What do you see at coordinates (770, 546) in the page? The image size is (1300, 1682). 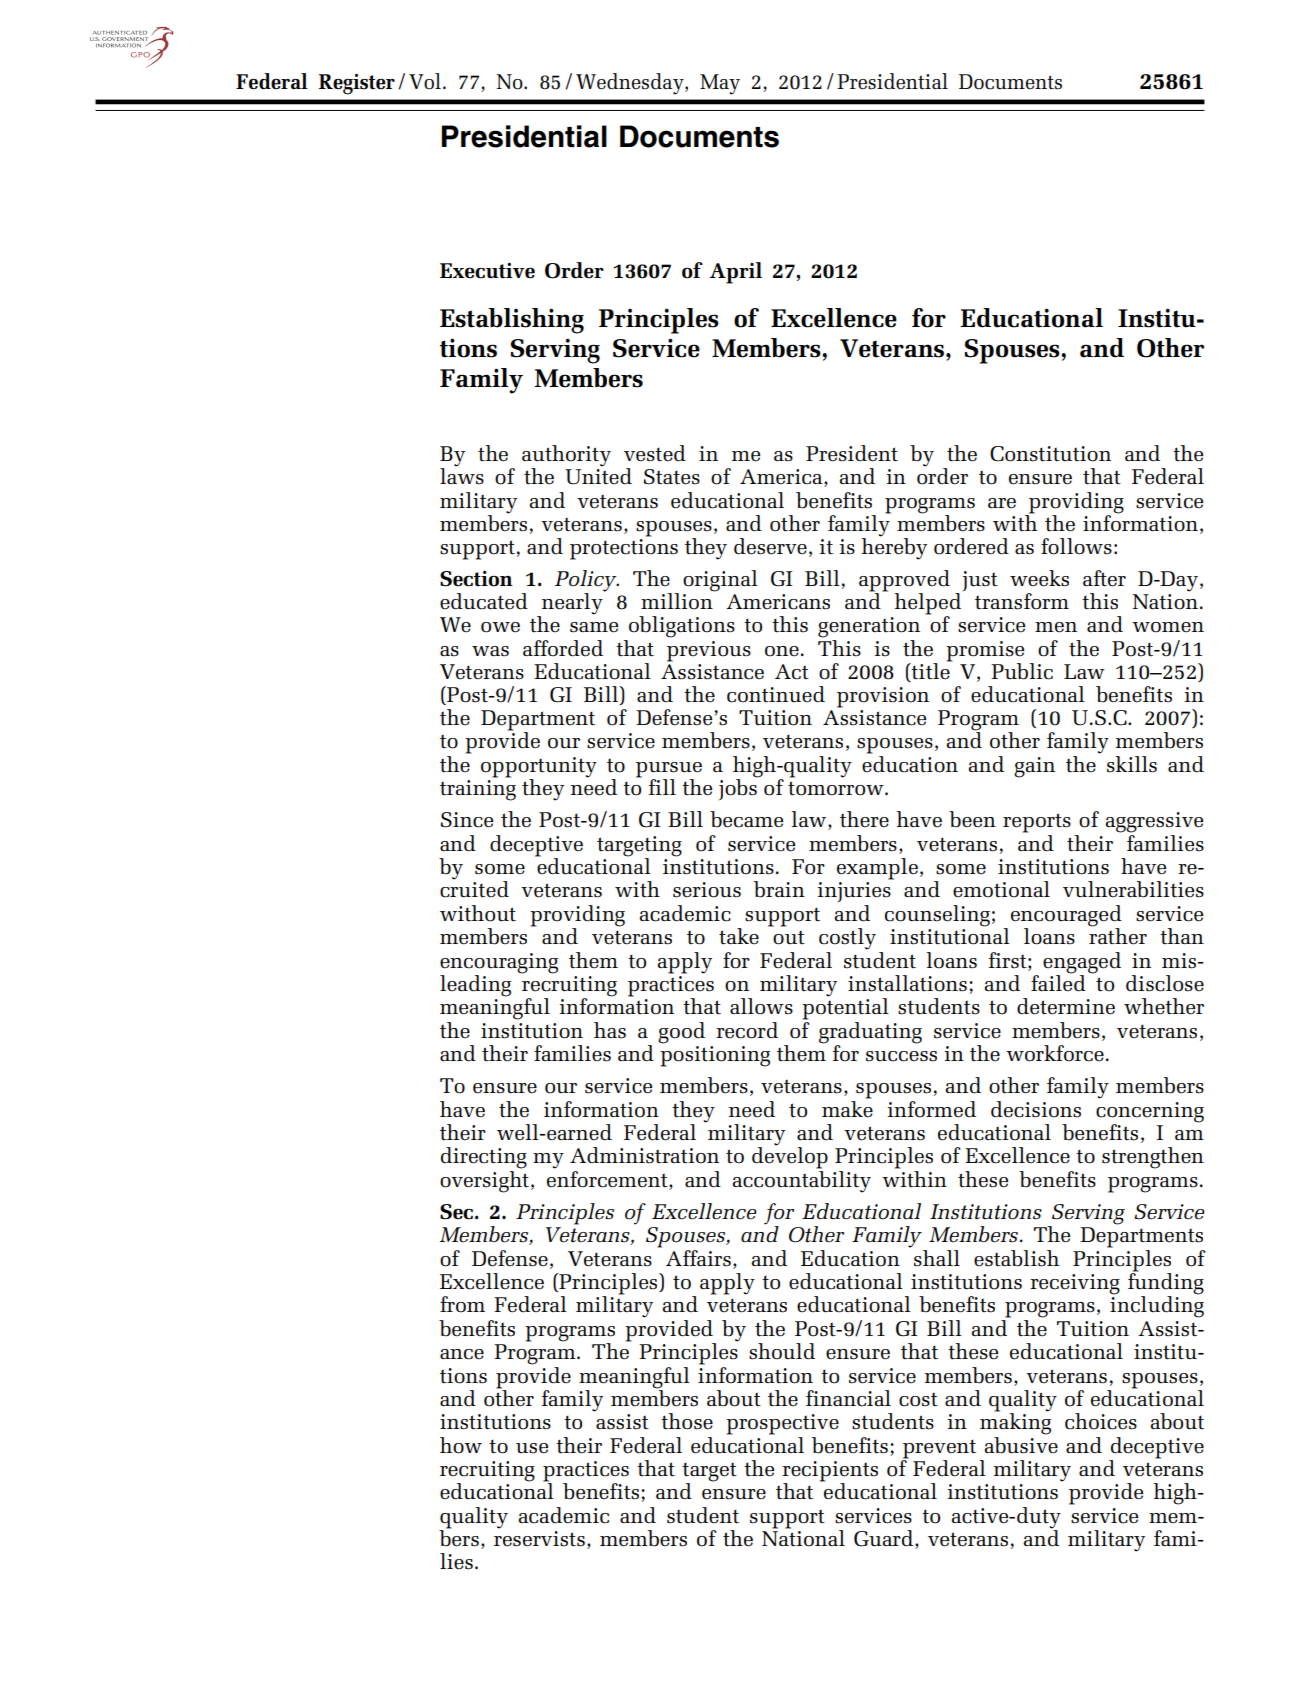 I see `deserve` at bounding box center [770, 546].
